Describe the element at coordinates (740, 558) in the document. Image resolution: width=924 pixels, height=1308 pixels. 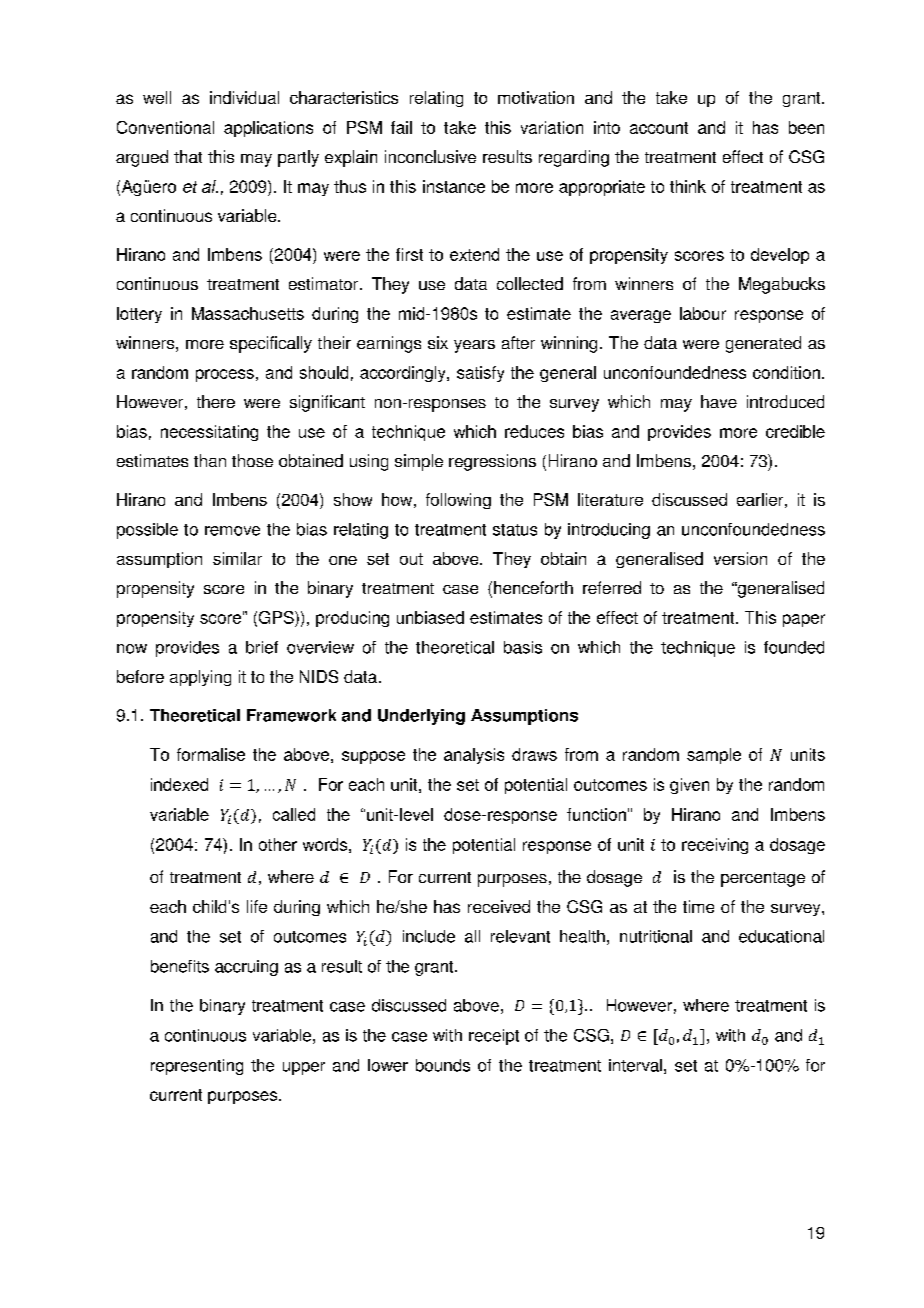
I see `version` at that location.
